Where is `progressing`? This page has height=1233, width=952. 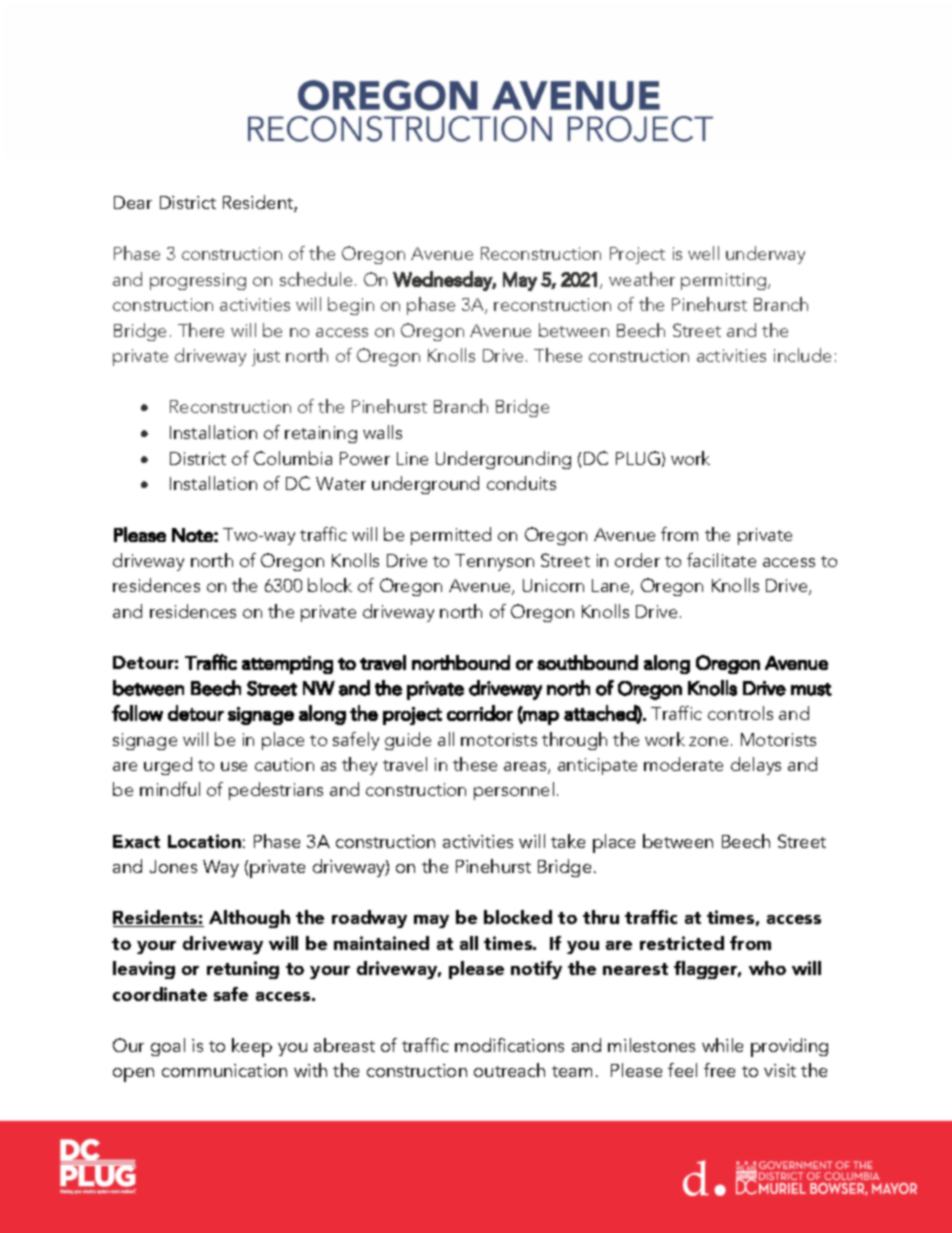
progressing is located at coordinates (198, 281).
